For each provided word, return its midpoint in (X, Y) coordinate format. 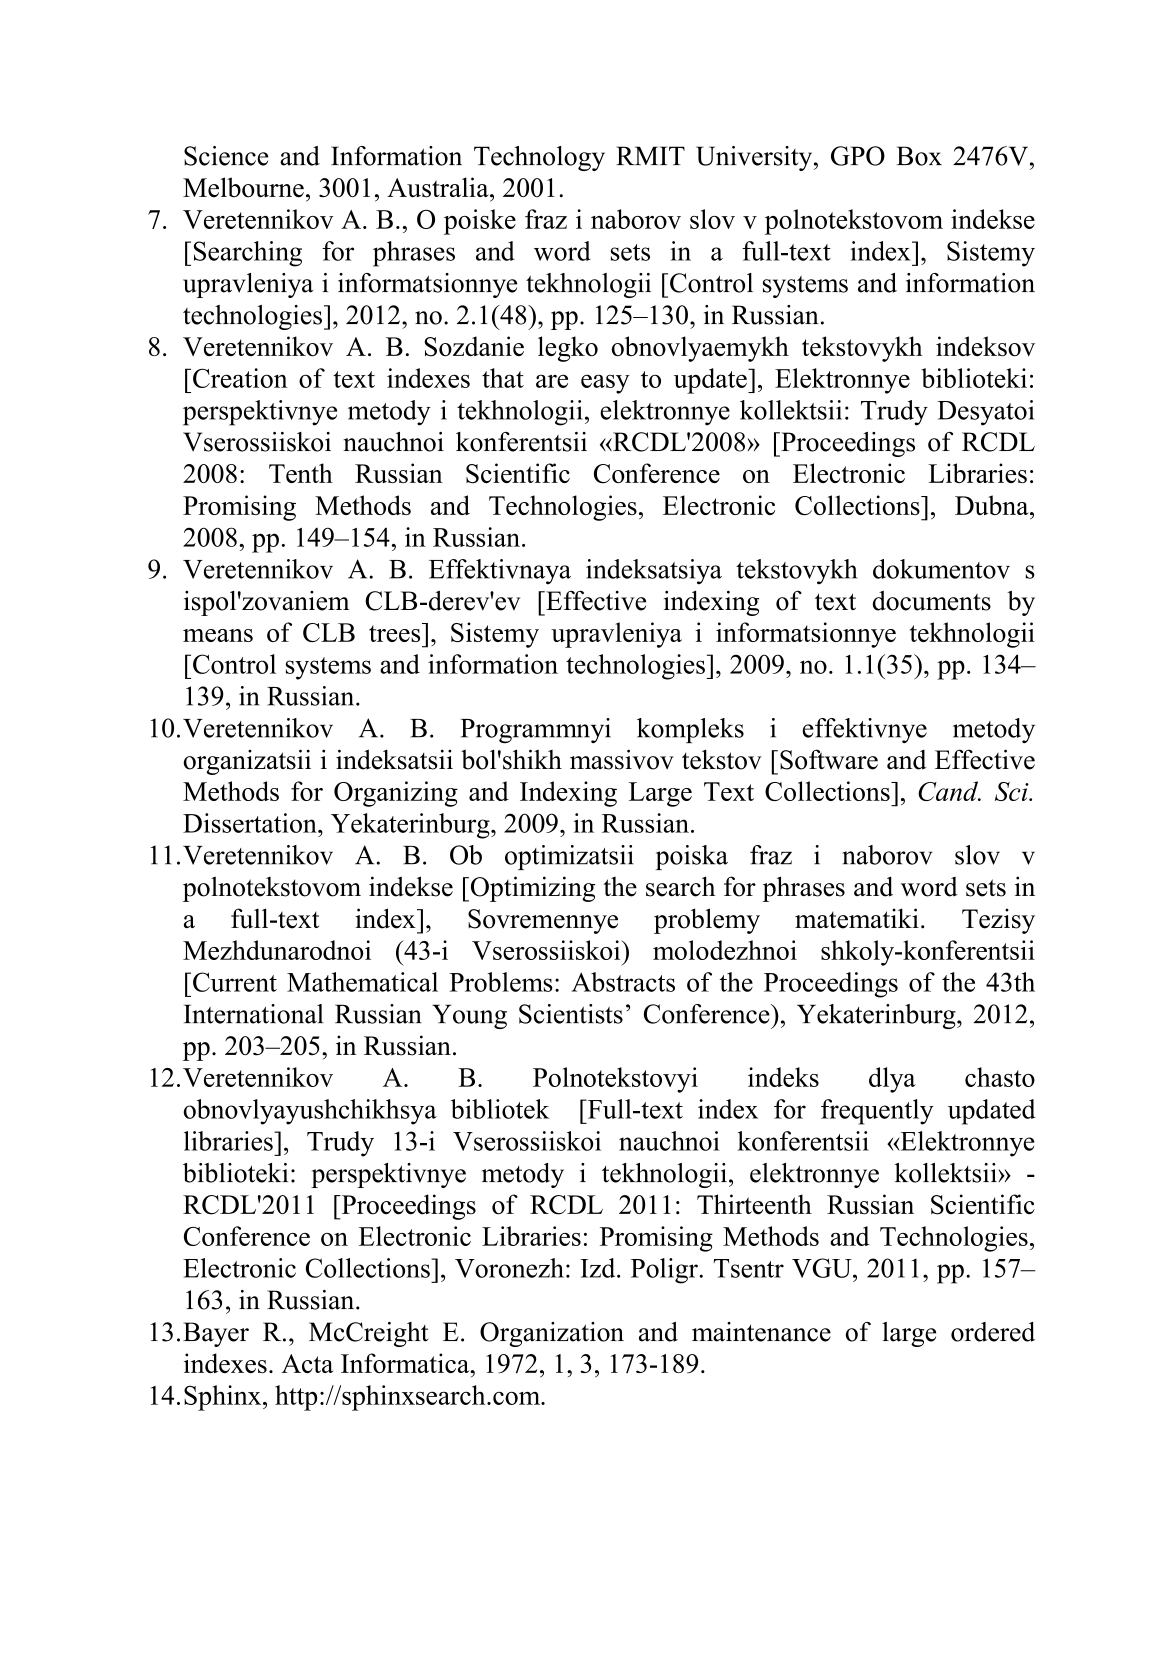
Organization (552, 1334)
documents (932, 601)
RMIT (650, 155)
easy (605, 384)
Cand (949, 791)
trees (396, 632)
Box (919, 156)
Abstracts (623, 982)
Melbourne (243, 187)
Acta (307, 1363)
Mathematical (362, 982)
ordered (993, 1332)
